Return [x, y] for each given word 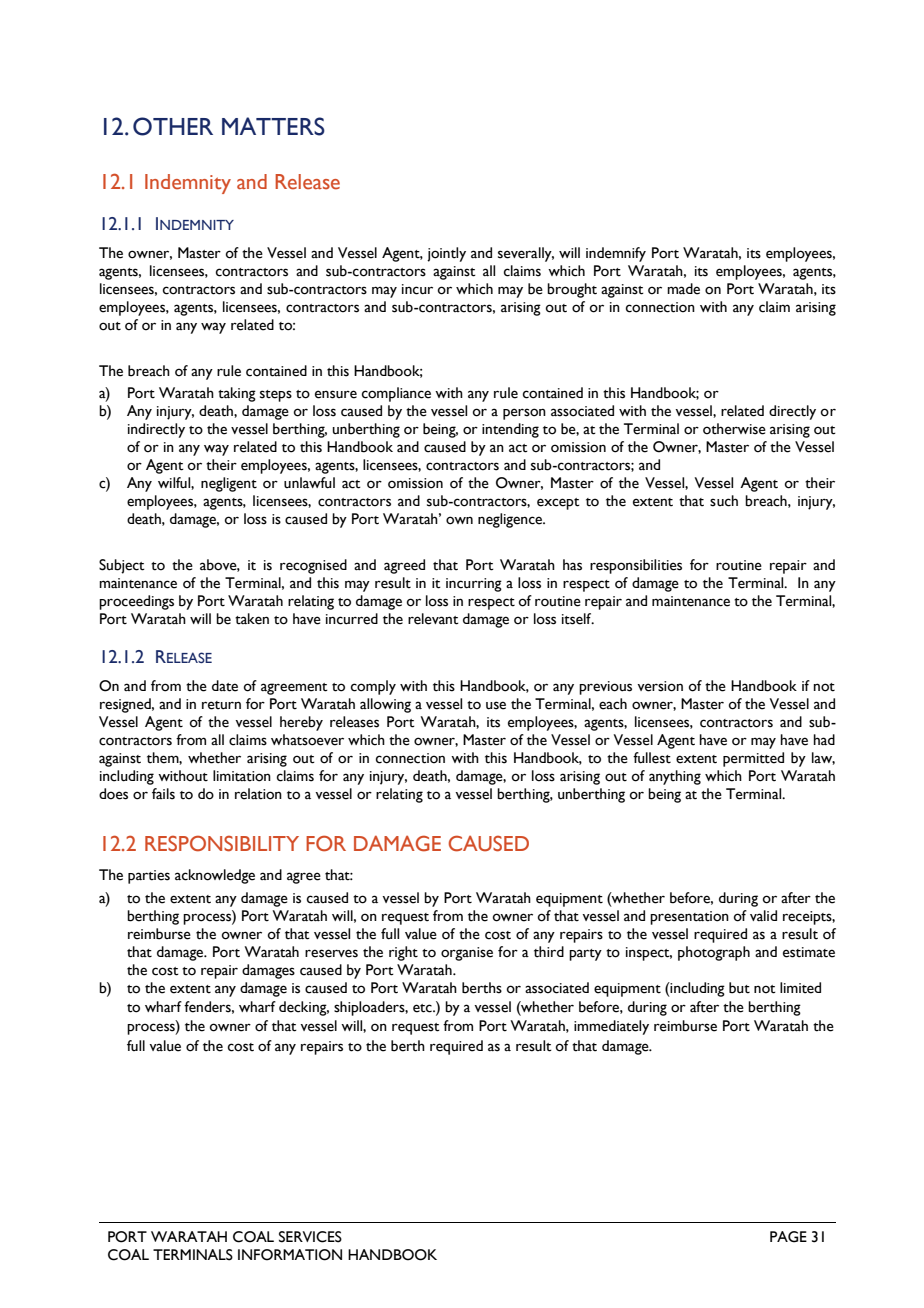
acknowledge [215, 876]
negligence [511, 520]
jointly [446, 254]
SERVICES [310, 1237]
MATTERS [273, 126]
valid [763, 915]
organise [467, 954]
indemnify [616, 254]
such [724, 501]
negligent [229, 484]
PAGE [788, 1237]
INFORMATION [290, 1255]
